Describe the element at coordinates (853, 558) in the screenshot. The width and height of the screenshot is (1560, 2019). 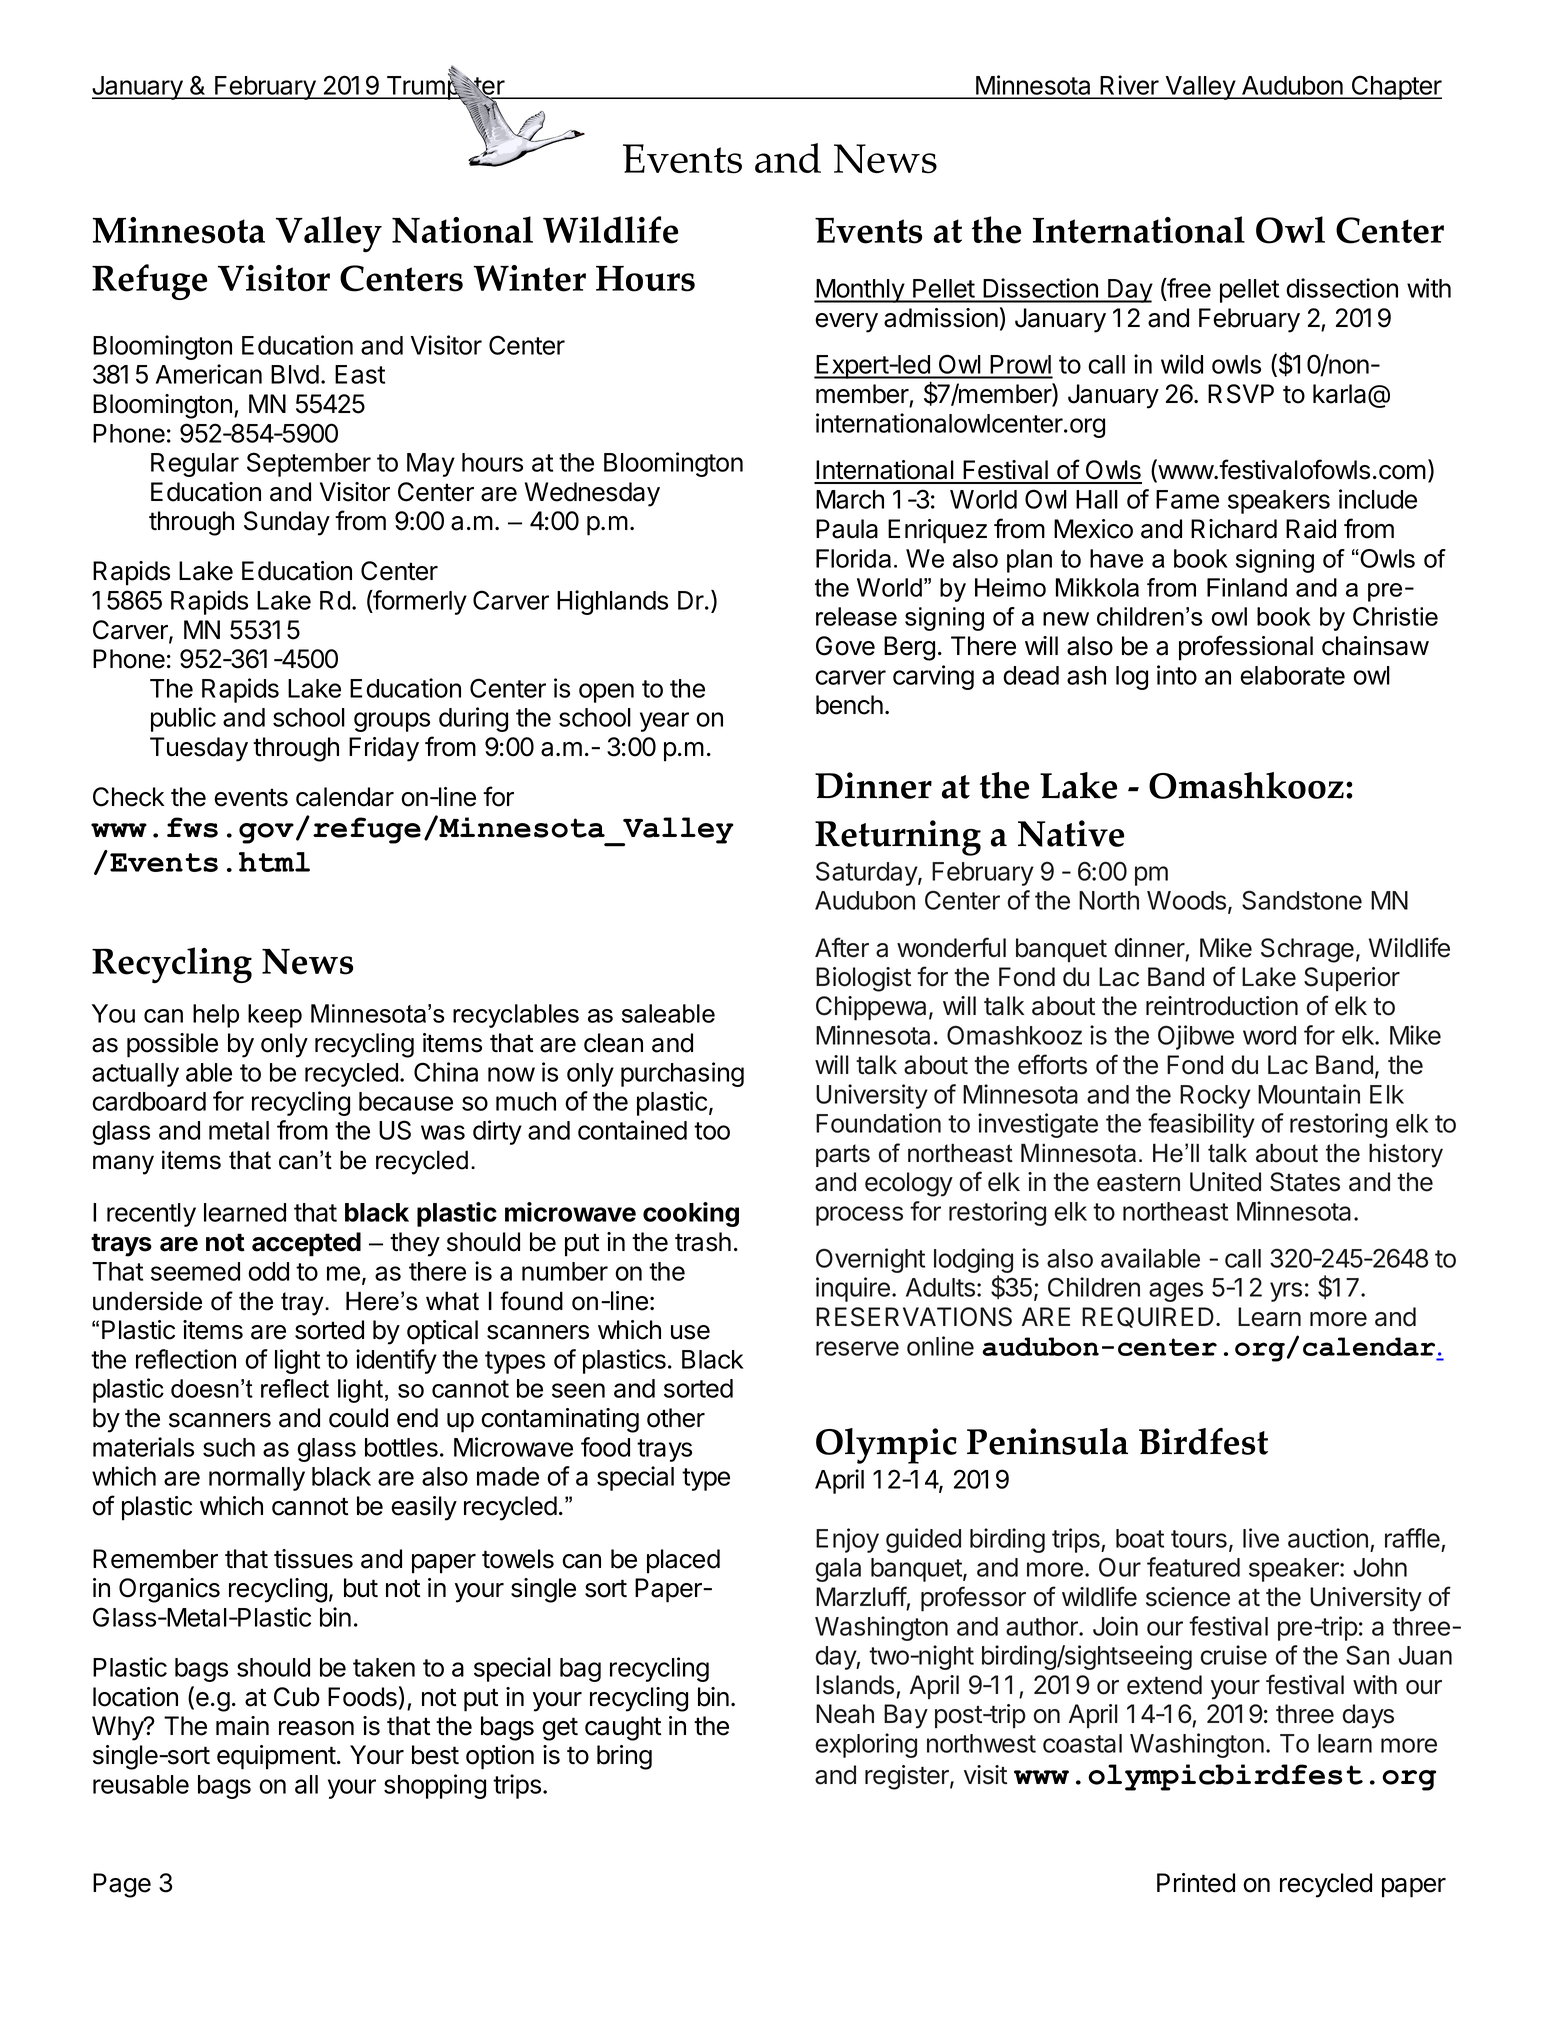
I see `Florida` at that location.
